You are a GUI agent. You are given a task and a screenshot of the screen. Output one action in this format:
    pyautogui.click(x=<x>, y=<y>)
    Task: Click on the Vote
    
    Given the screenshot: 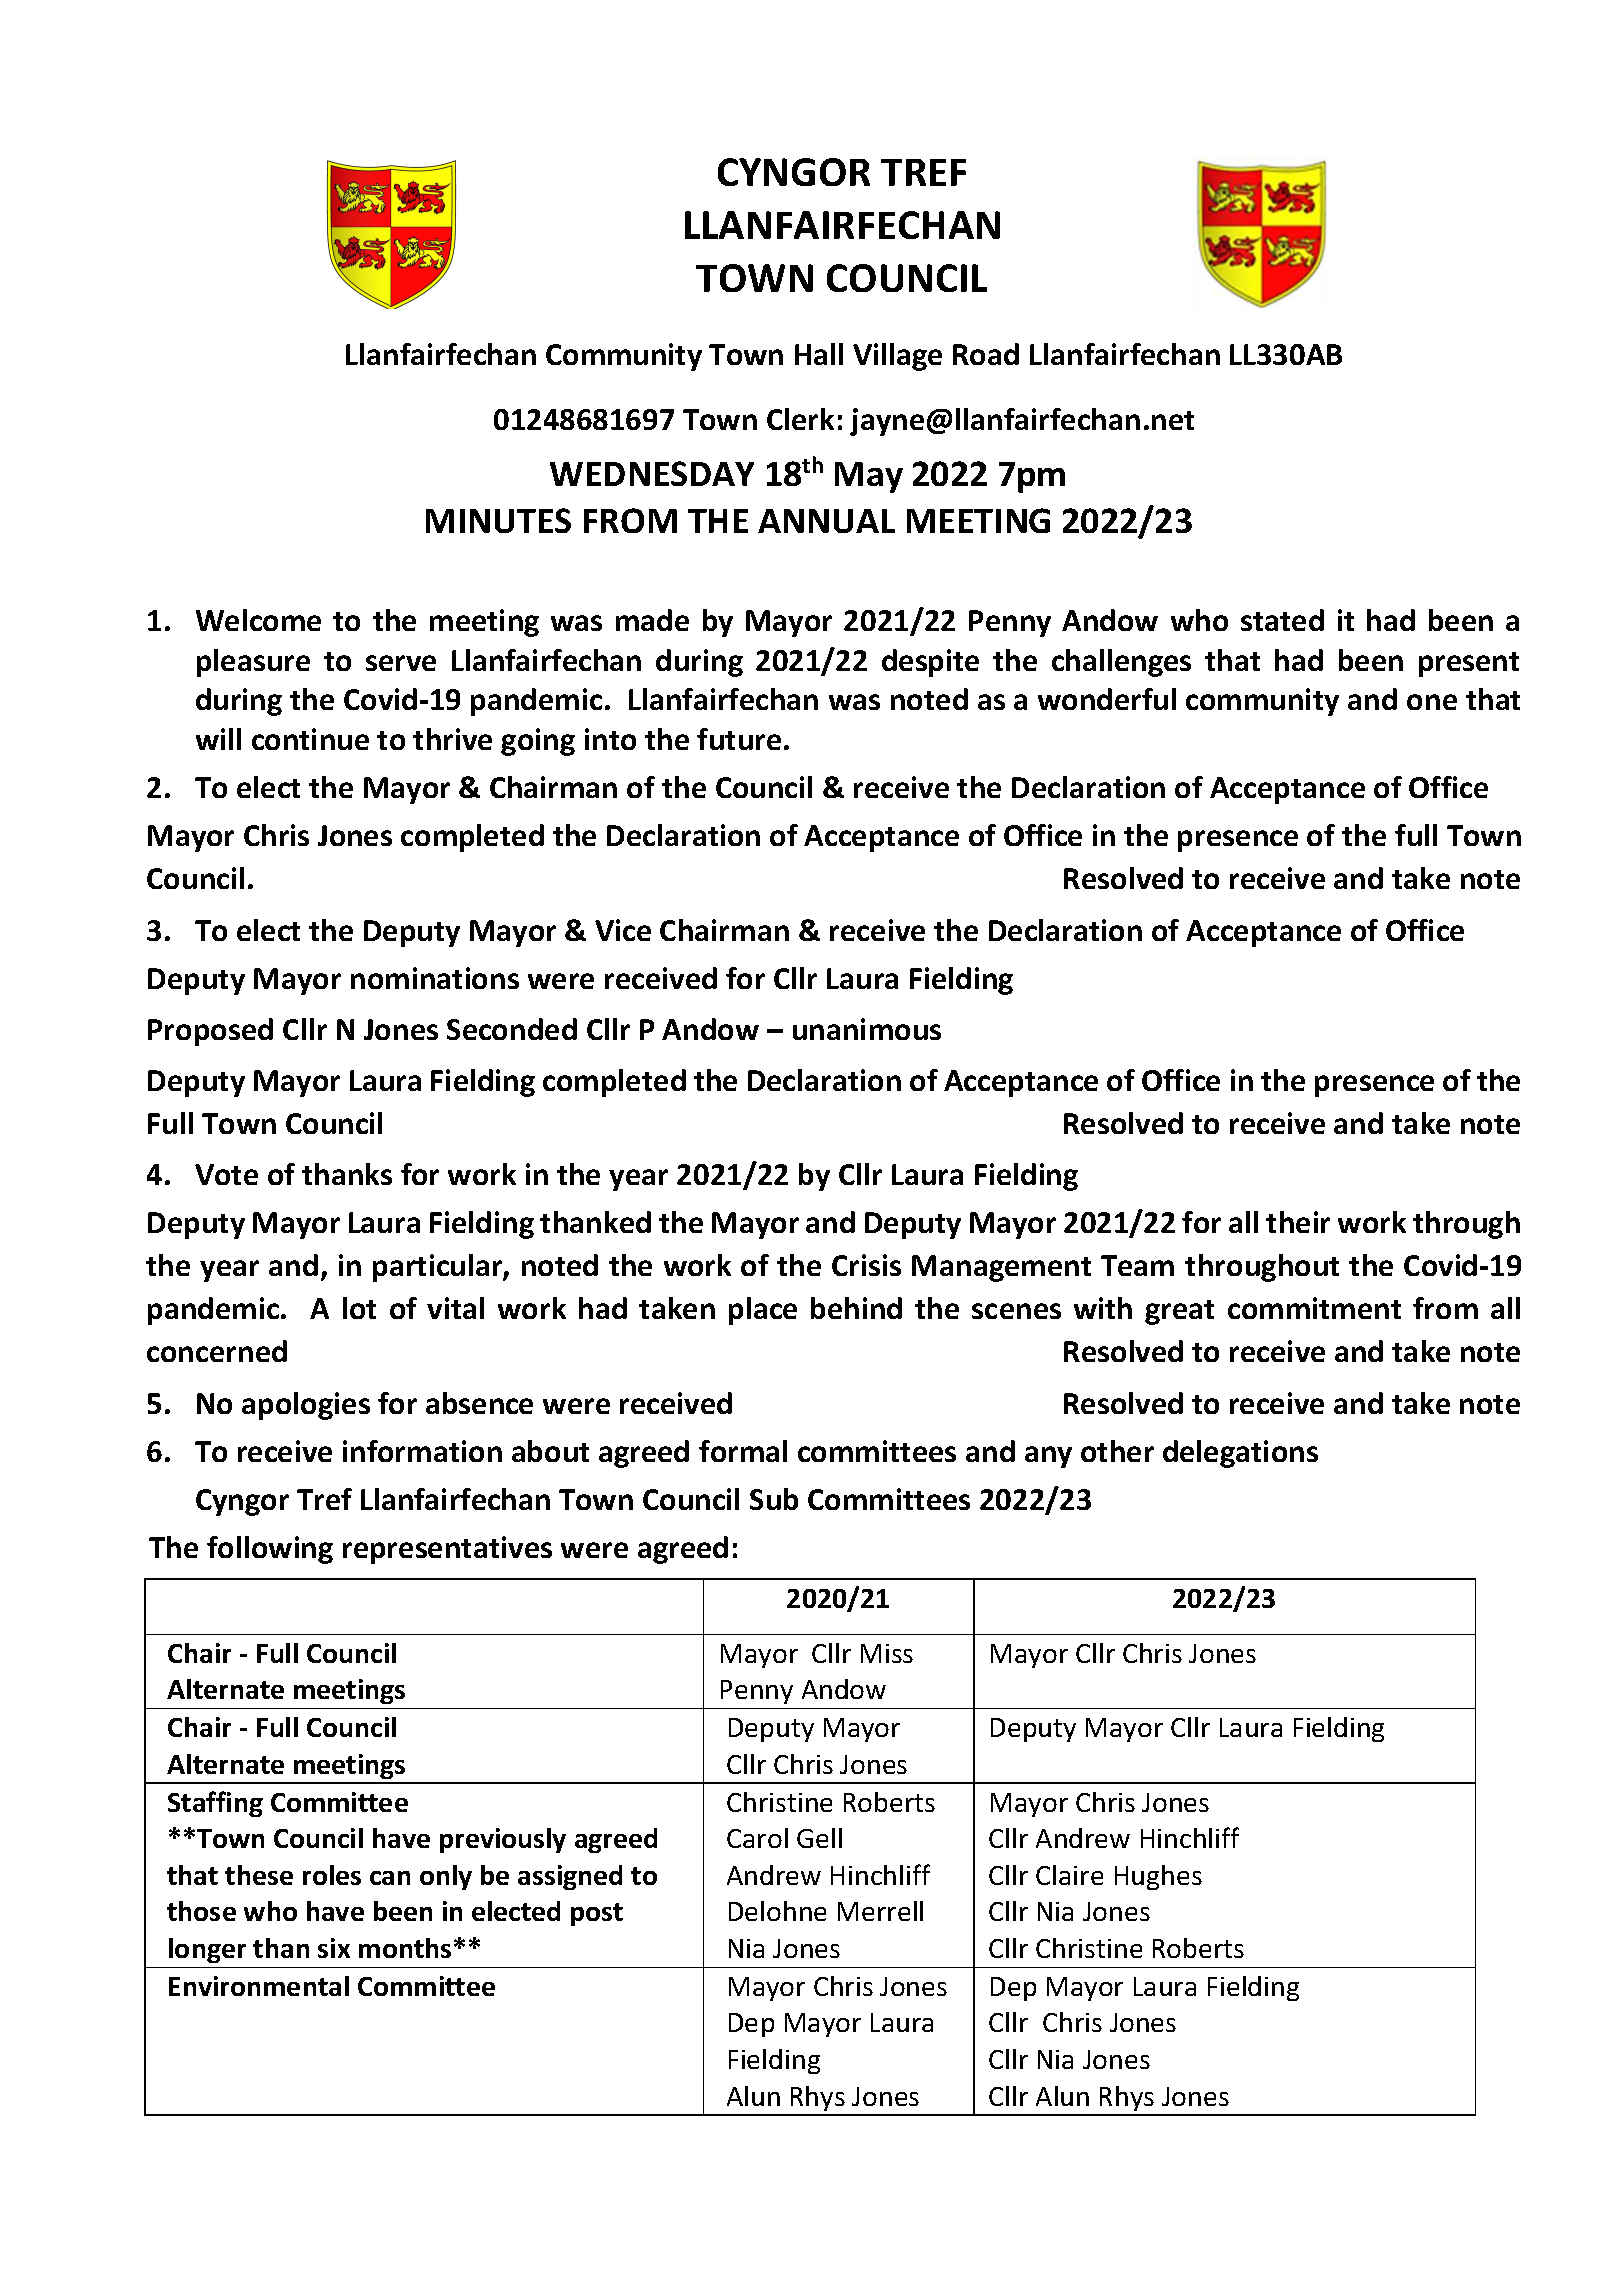 What is the action you would take?
    pyautogui.click(x=226, y=1174)
